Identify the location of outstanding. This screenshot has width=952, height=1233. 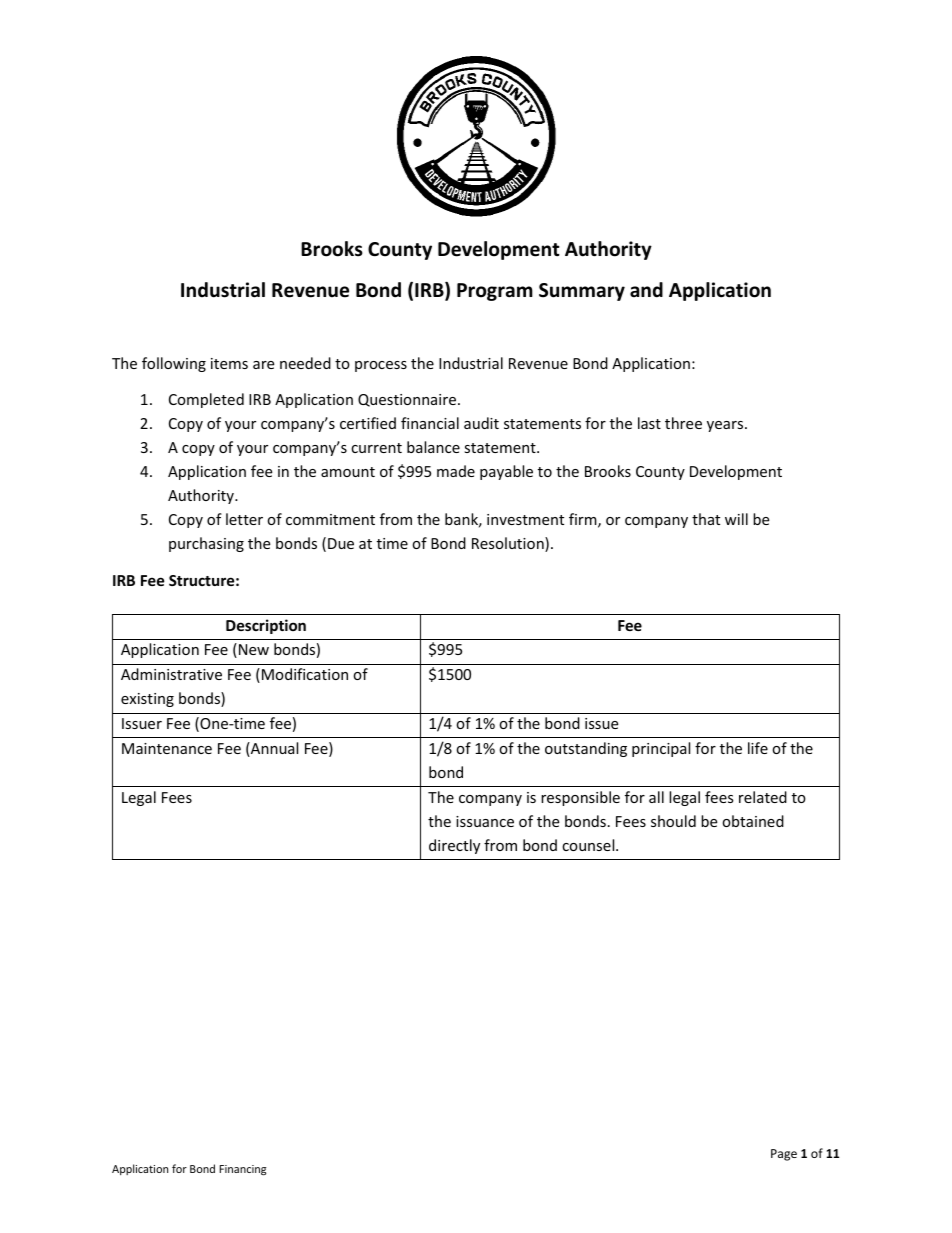
(586, 749).
